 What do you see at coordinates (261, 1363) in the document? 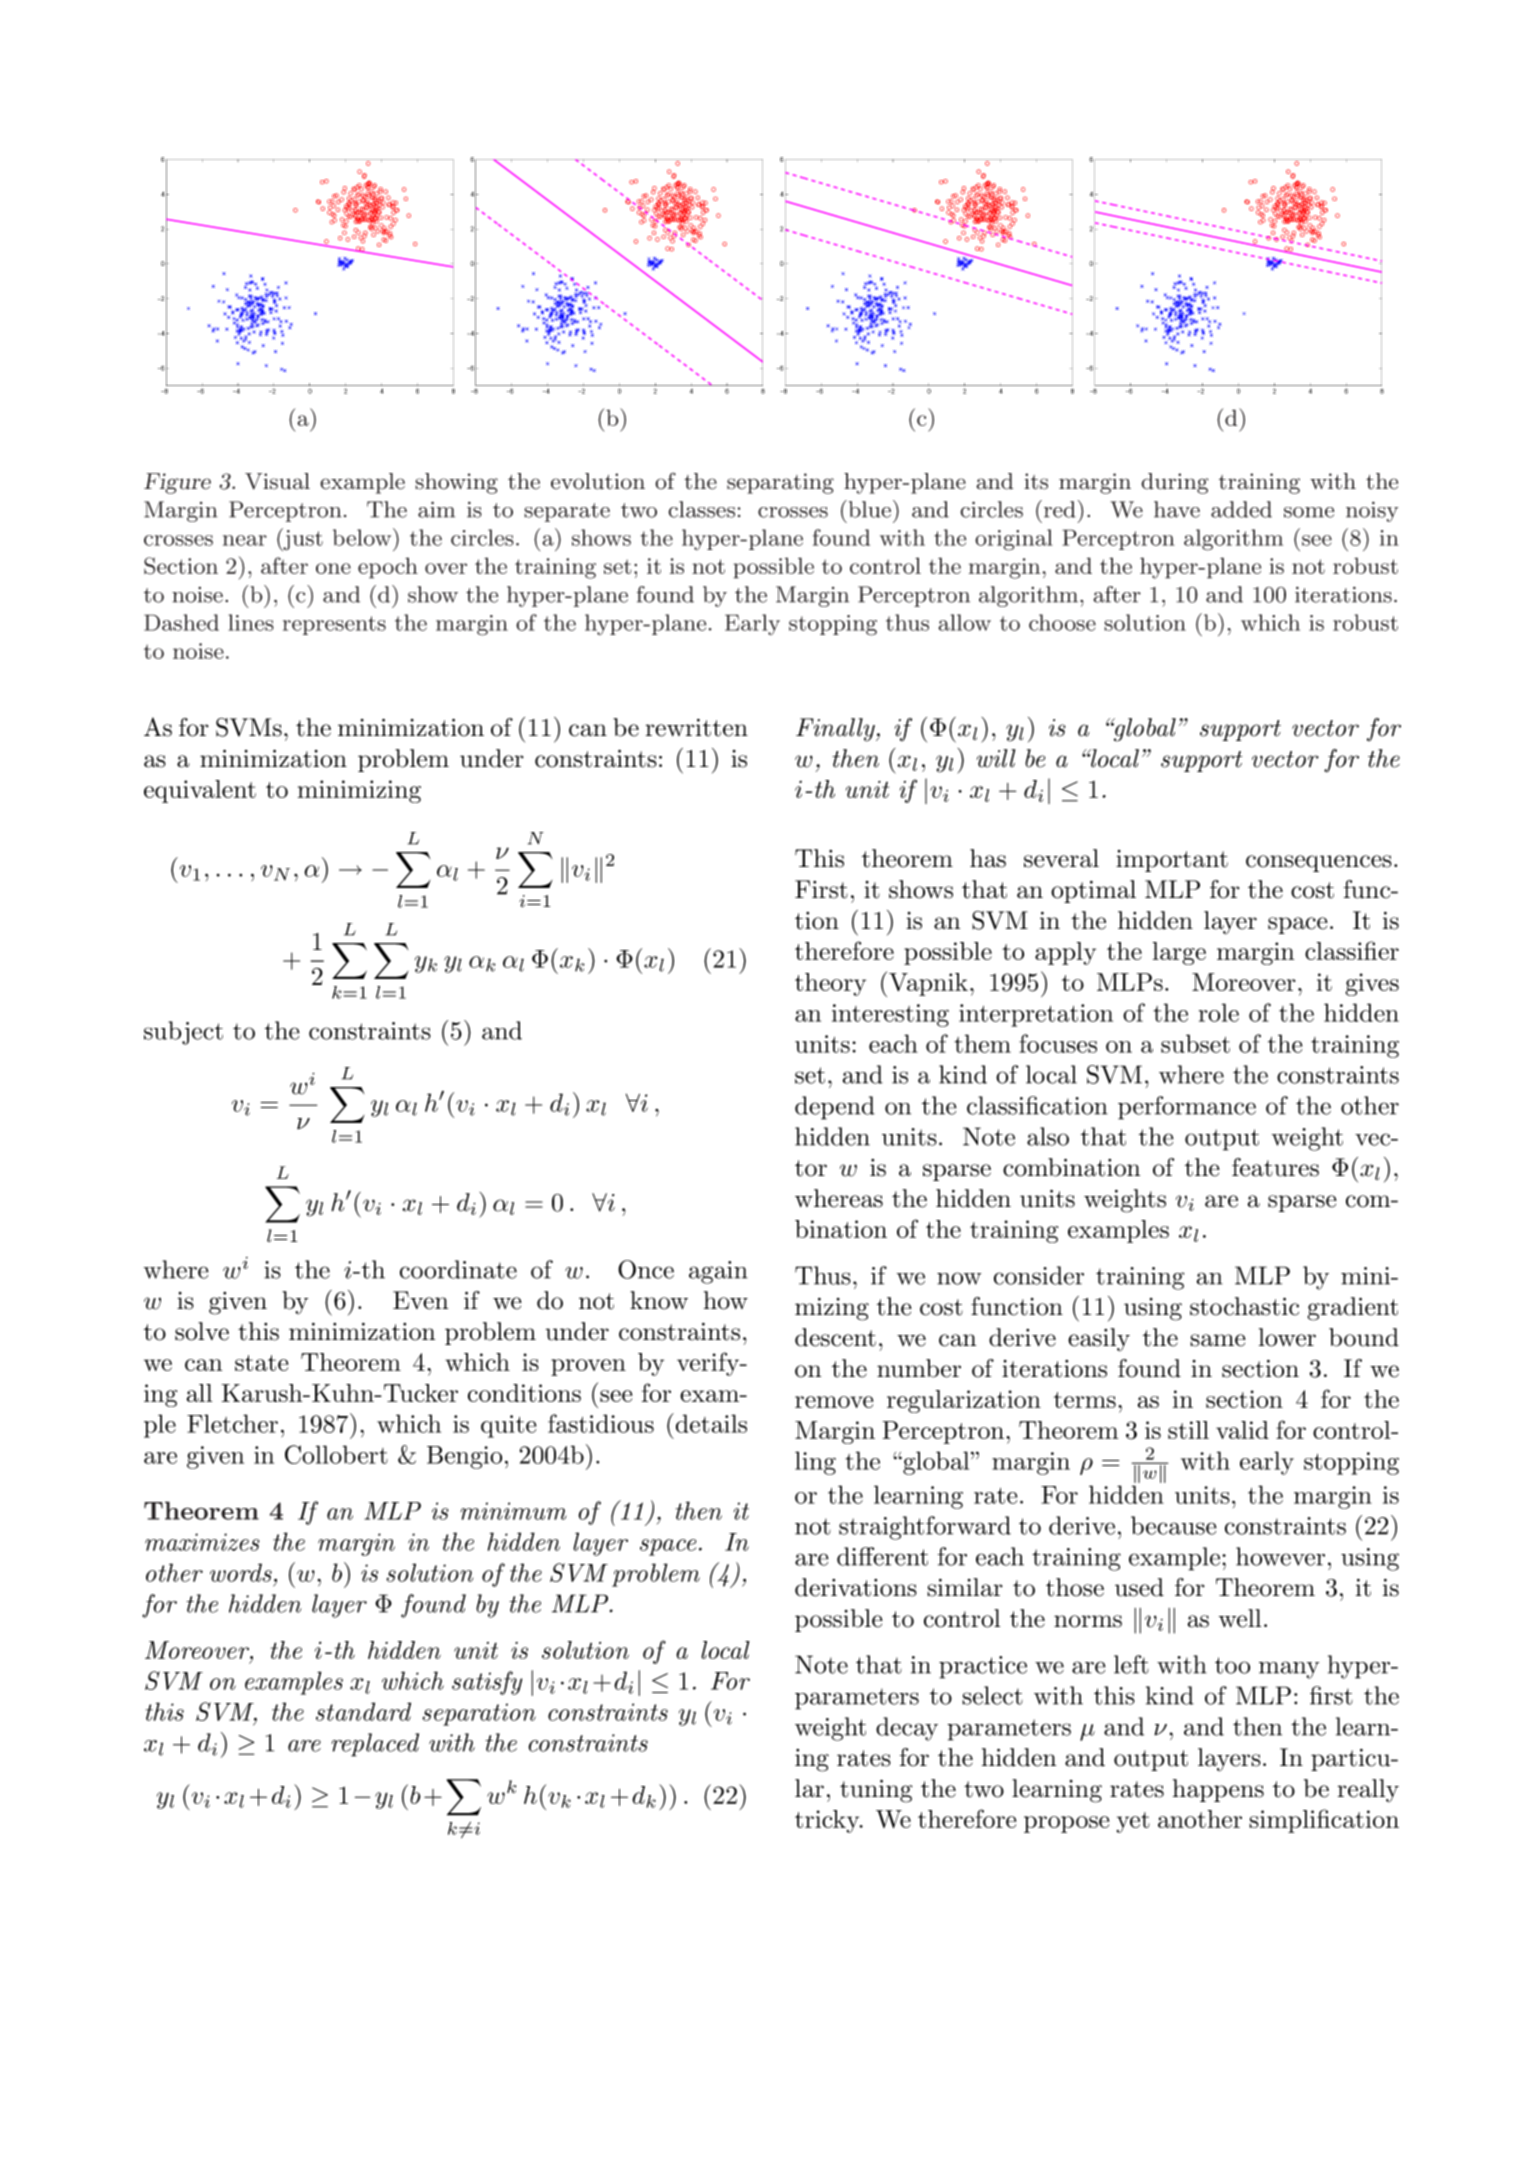
I see `state` at bounding box center [261, 1363].
